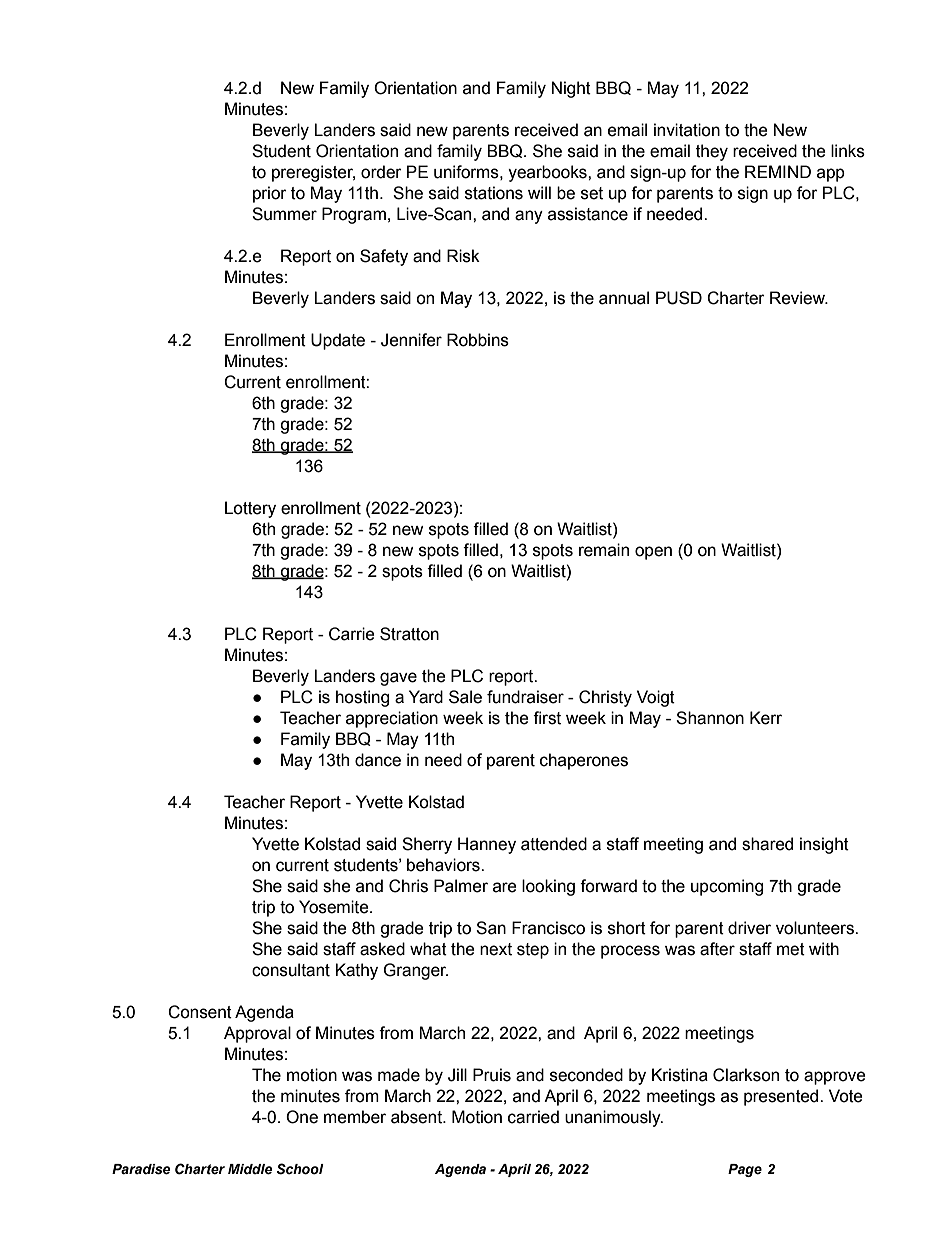  What do you see at coordinates (250, 509) in the image?
I see `Lottery` at bounding box center [250, 509].
